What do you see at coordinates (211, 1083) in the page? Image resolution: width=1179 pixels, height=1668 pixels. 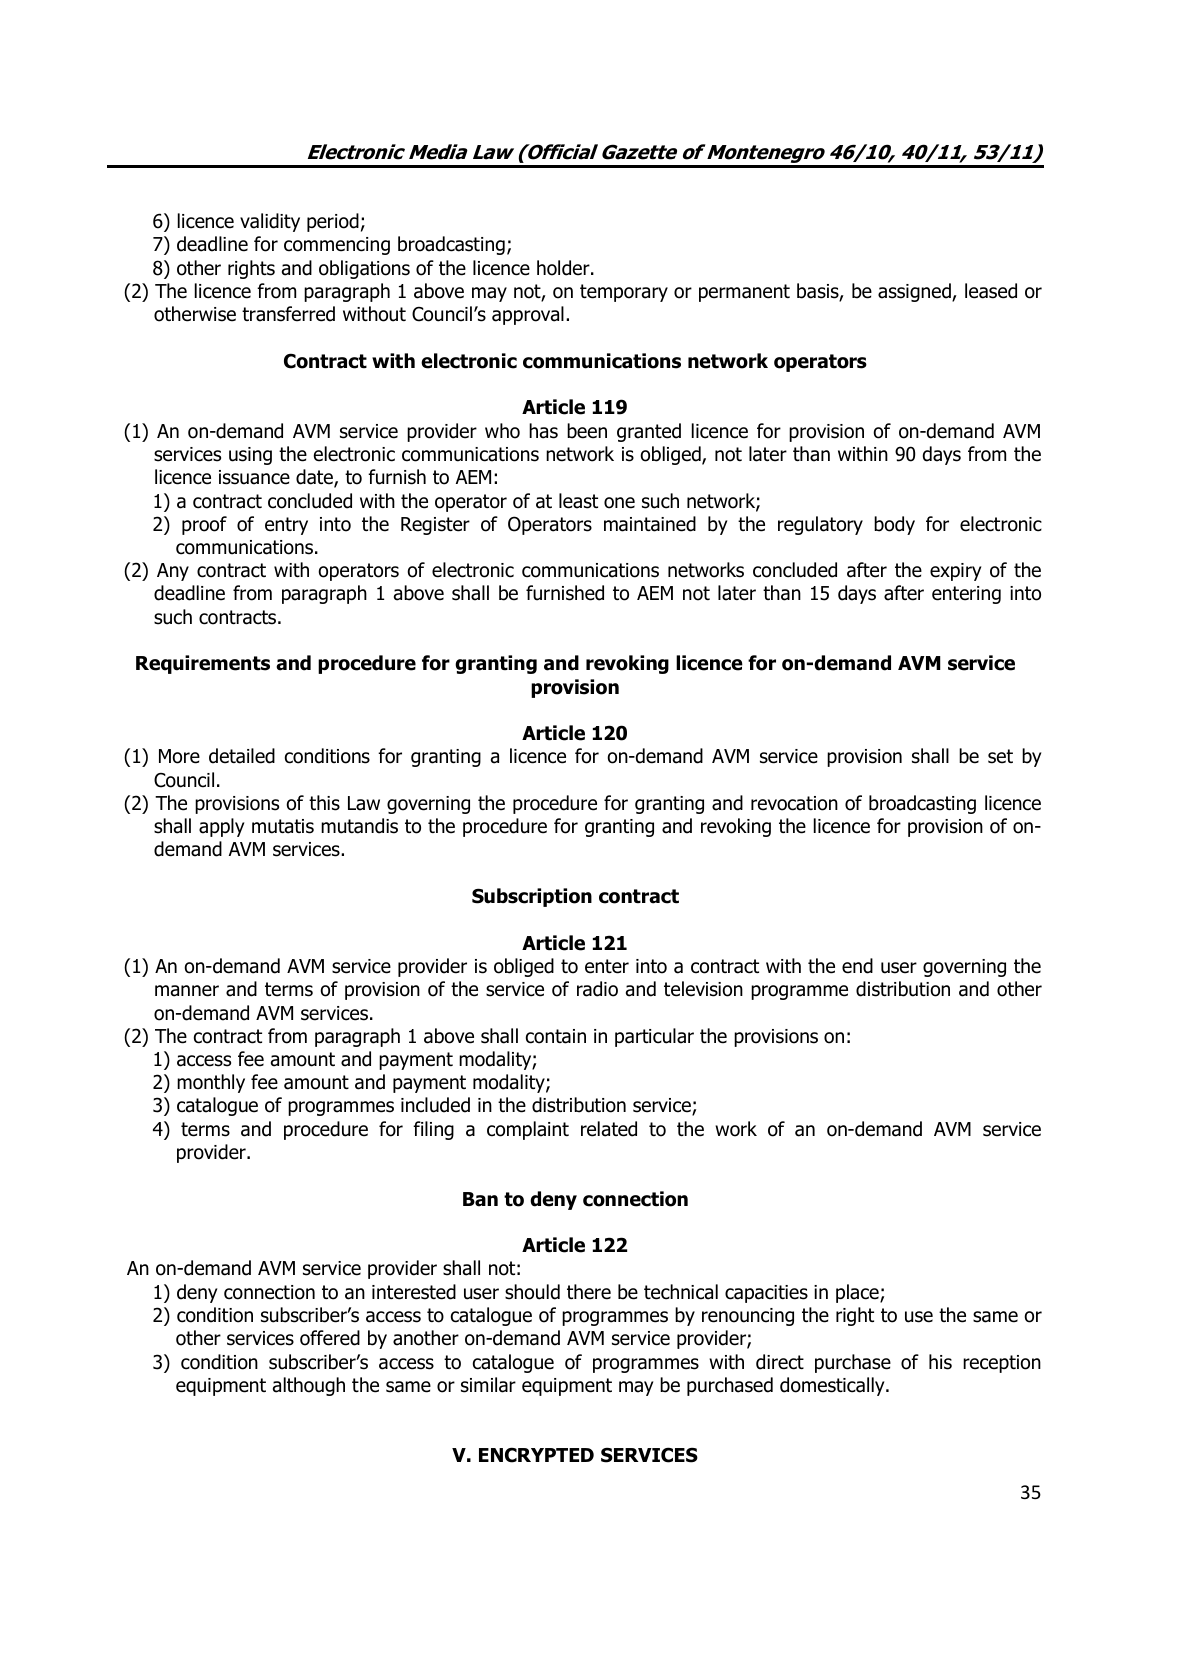 I see `monthly` at bounding box center [211, 1083].
